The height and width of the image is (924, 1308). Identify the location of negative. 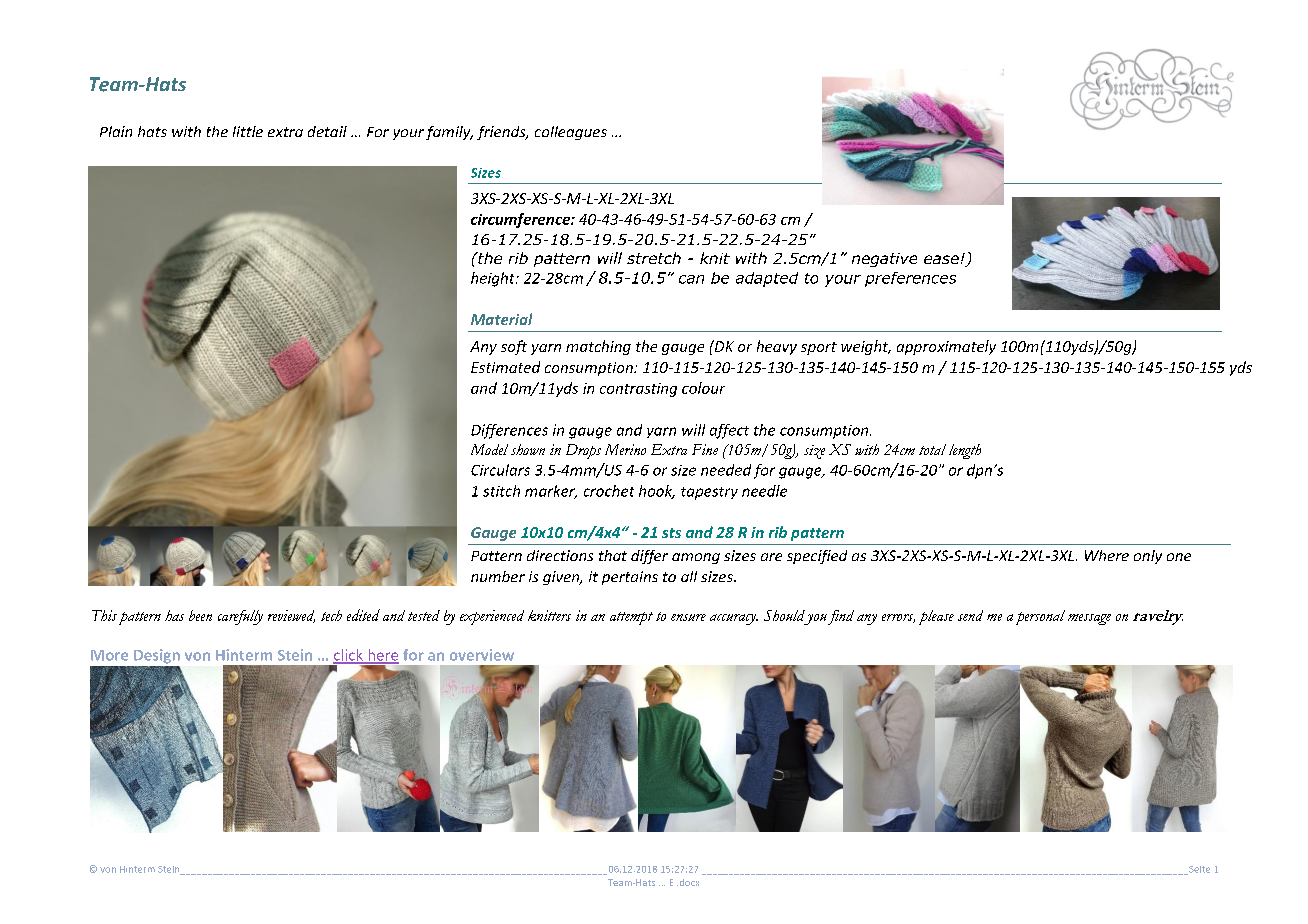
(884, 260).
